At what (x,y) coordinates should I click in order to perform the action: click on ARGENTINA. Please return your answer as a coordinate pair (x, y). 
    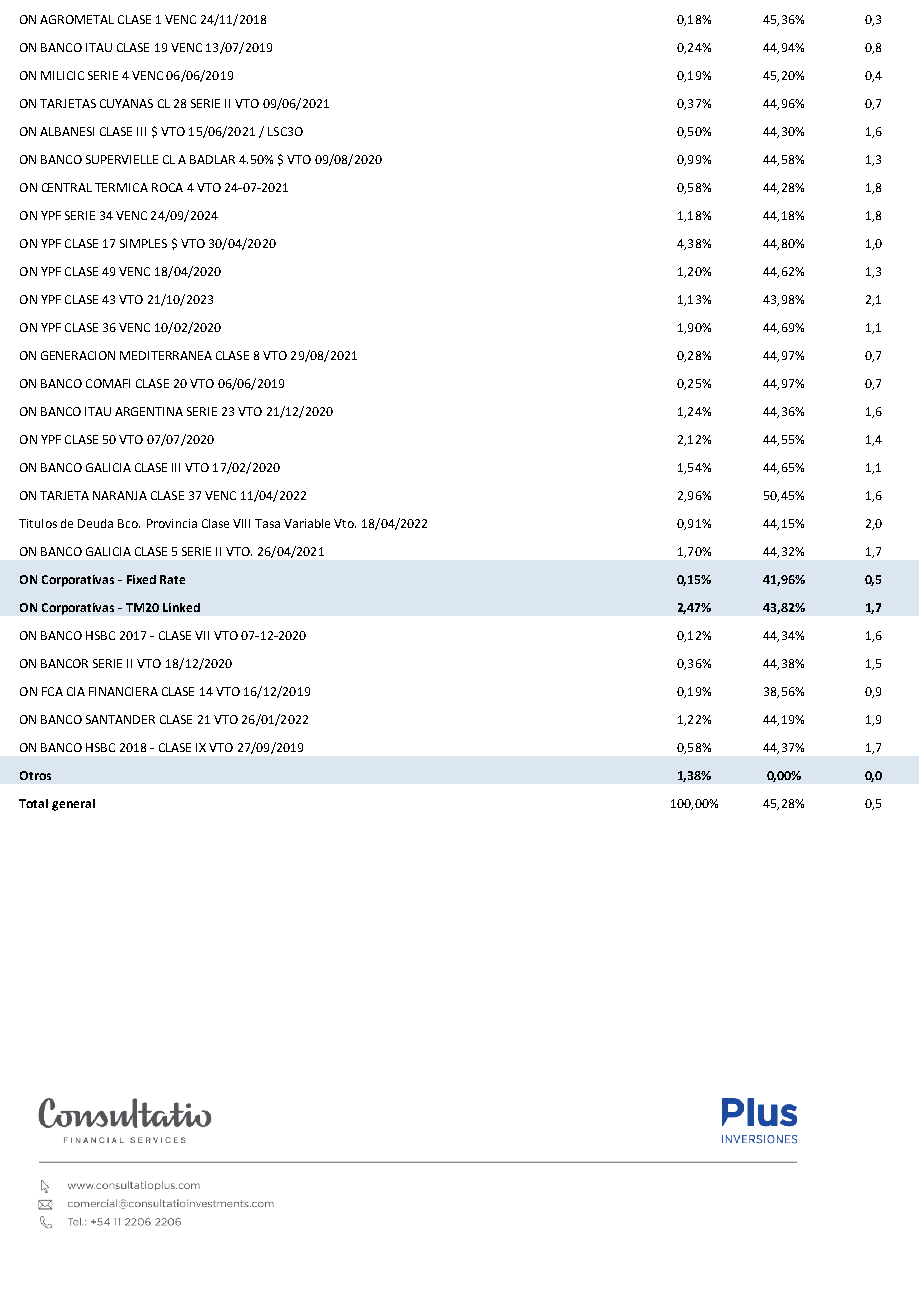
    Looking at the image, I should click on (149, 411).
